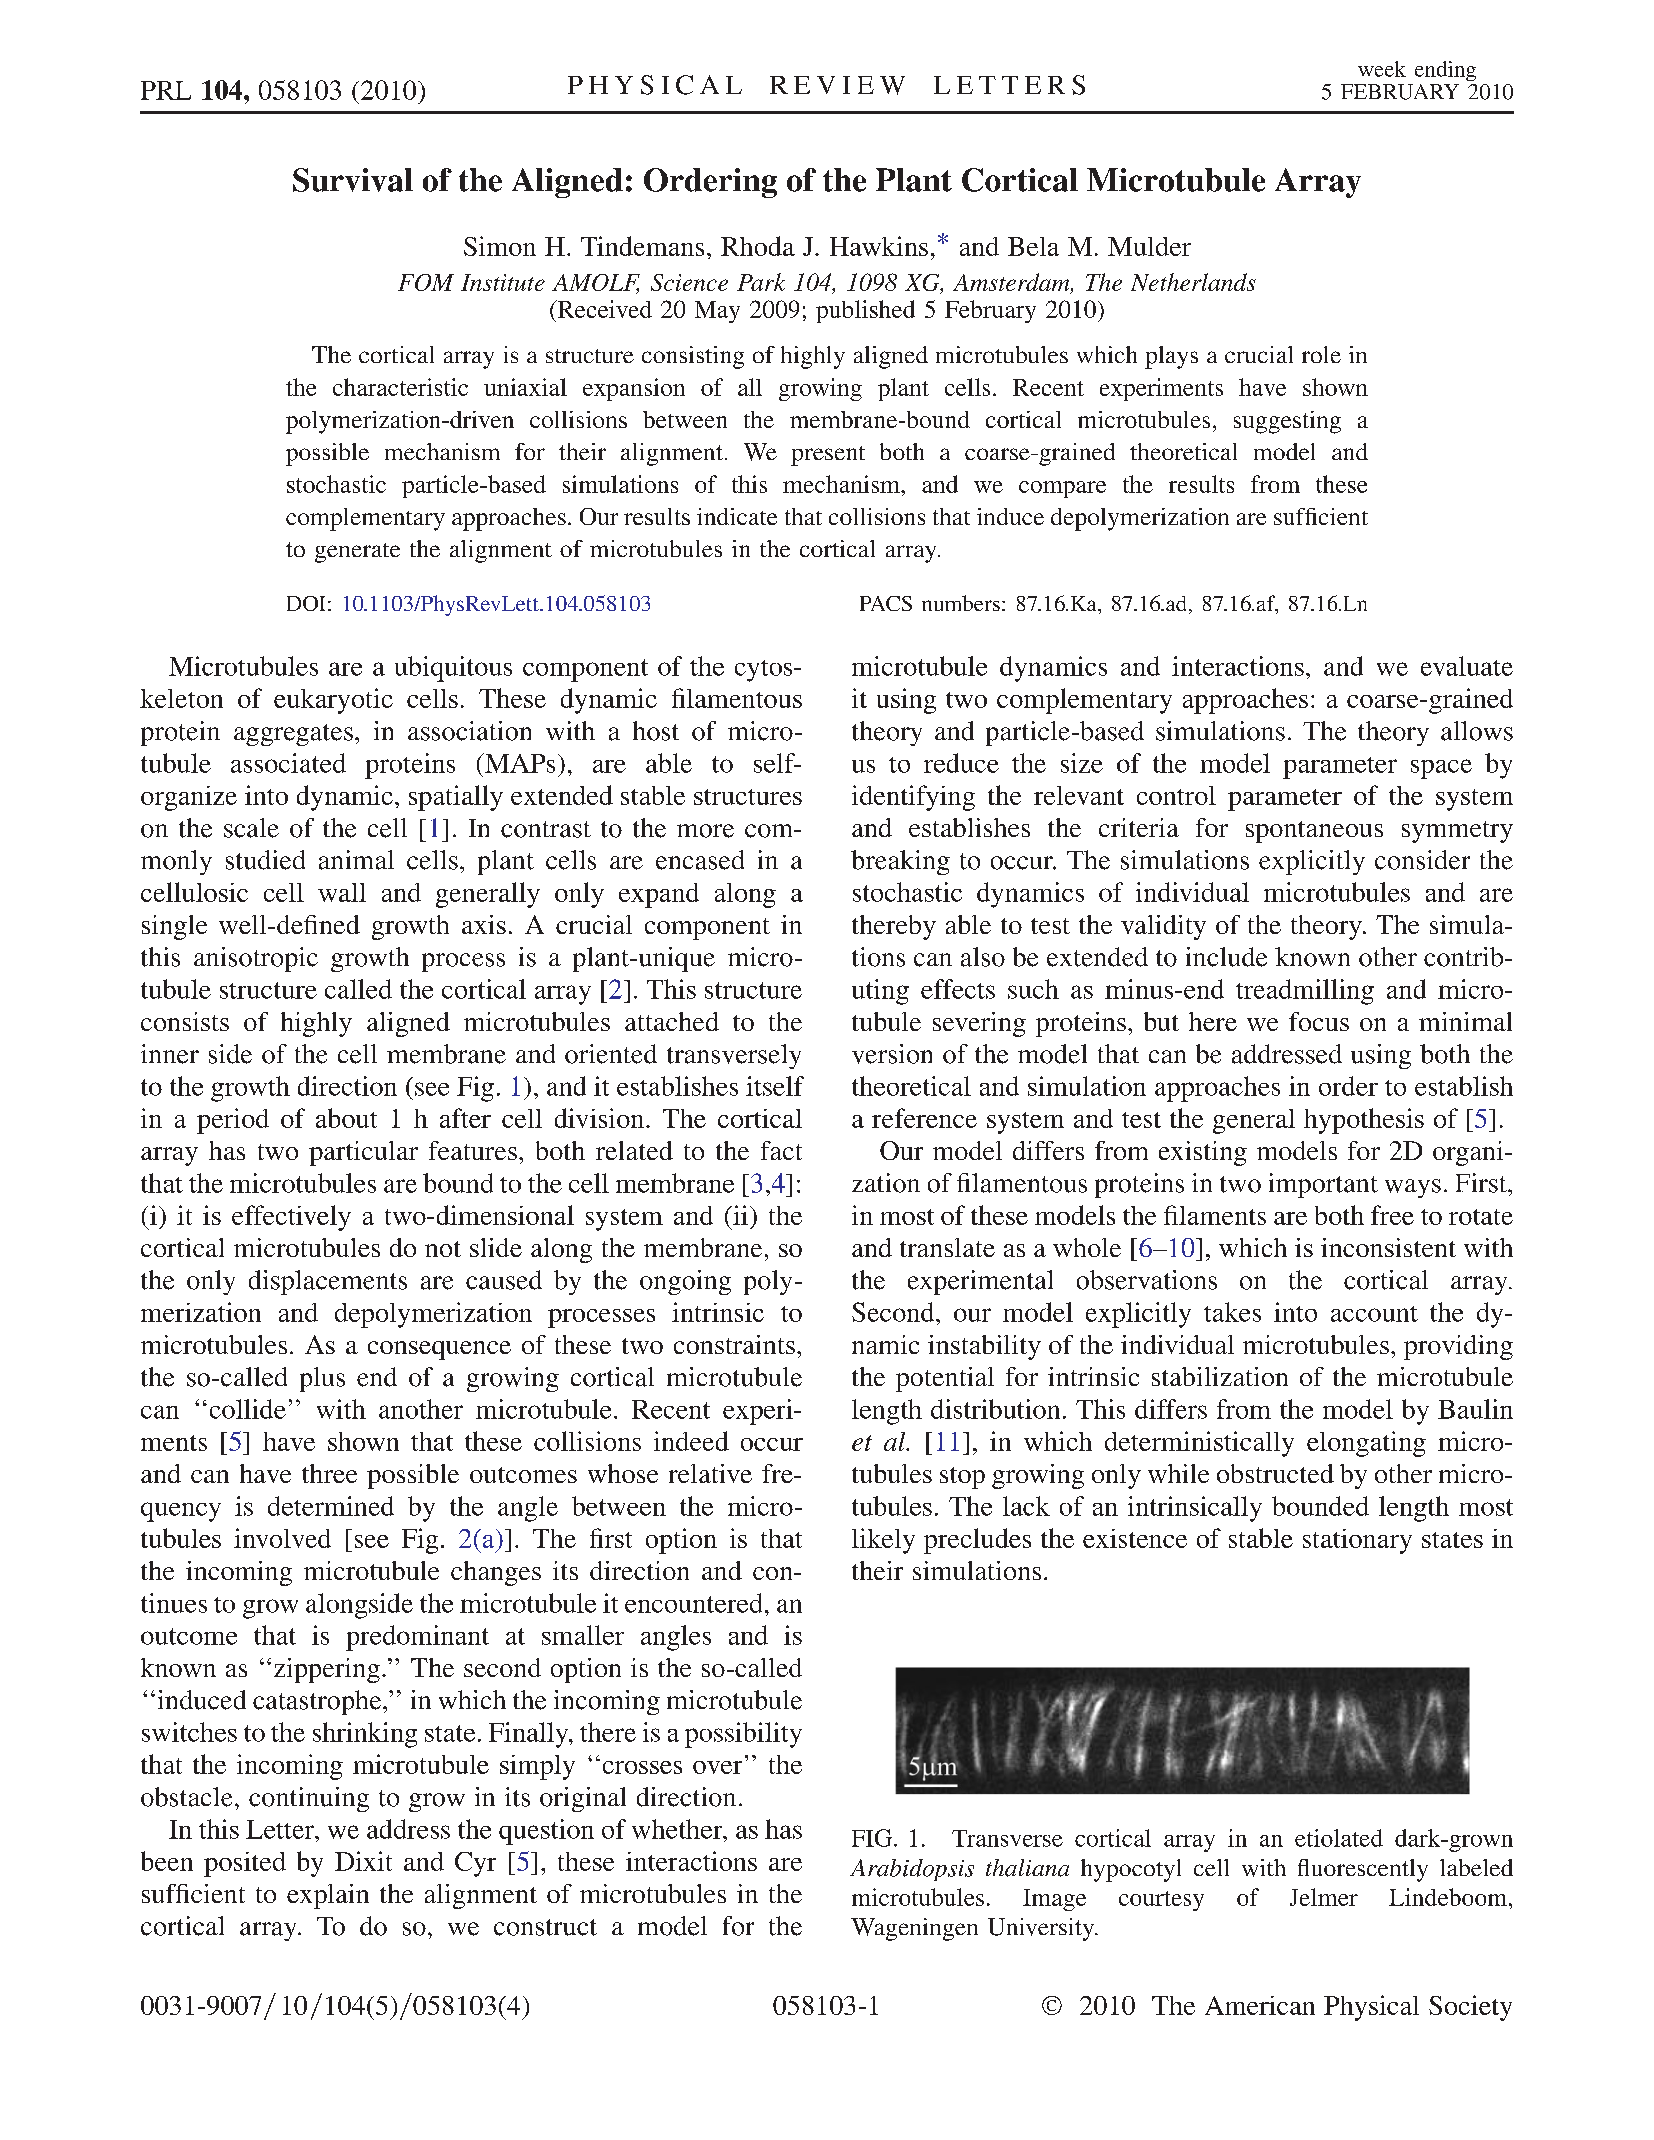 The image size is (1654, 2140). What do you see at coordinates (356, 860) in the screenshot?
I see `animal` at bounding box center [356, 860].
